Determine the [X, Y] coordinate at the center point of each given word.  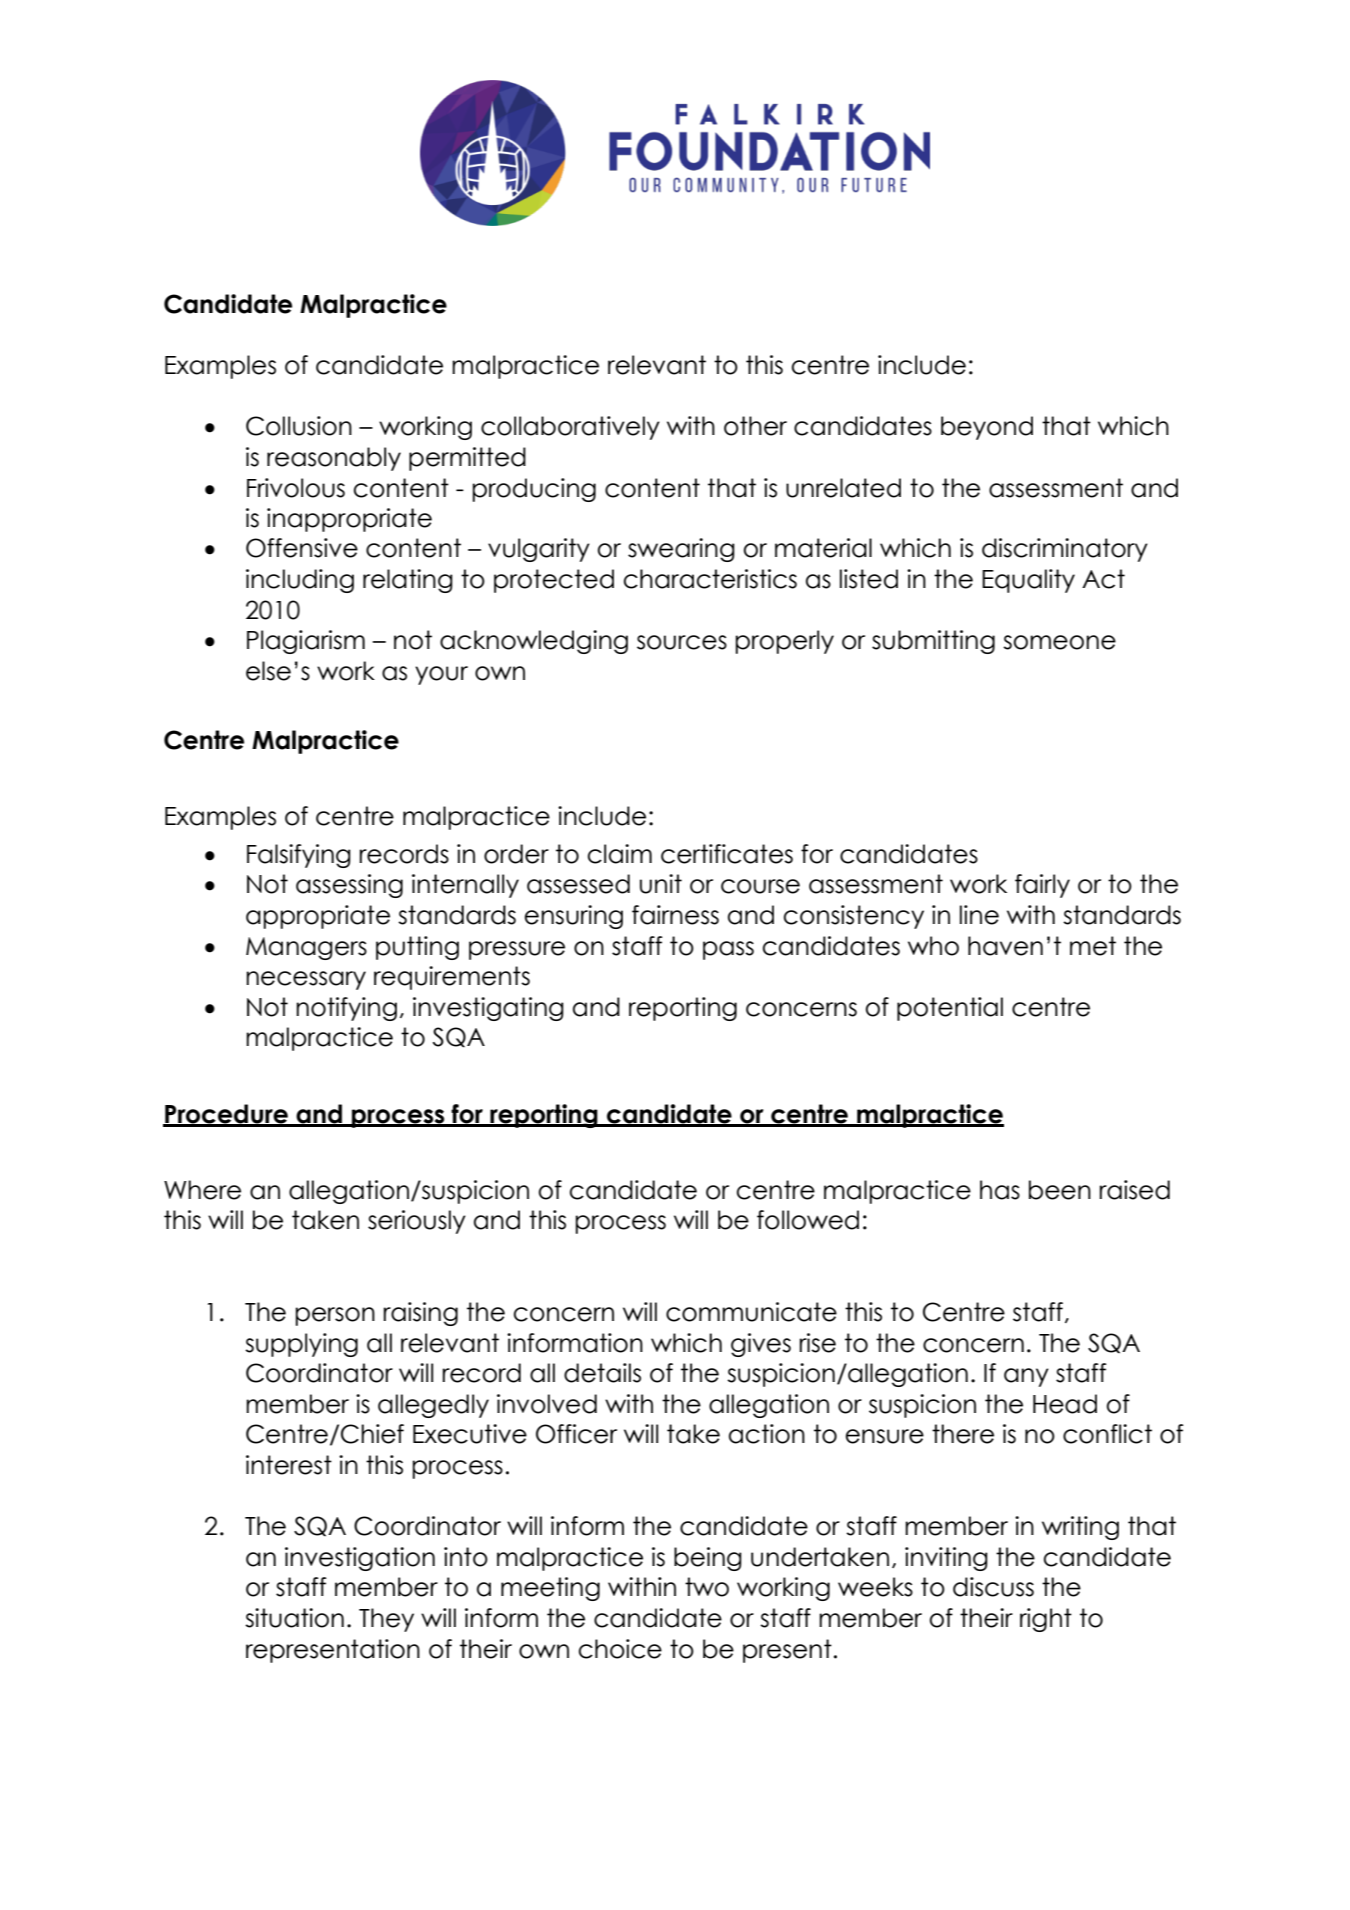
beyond [987, 428]
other [755, 426]
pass [728, 950]
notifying [346, 1009]
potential [950, 1009]
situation [294, 1618]
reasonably [334, 459]
